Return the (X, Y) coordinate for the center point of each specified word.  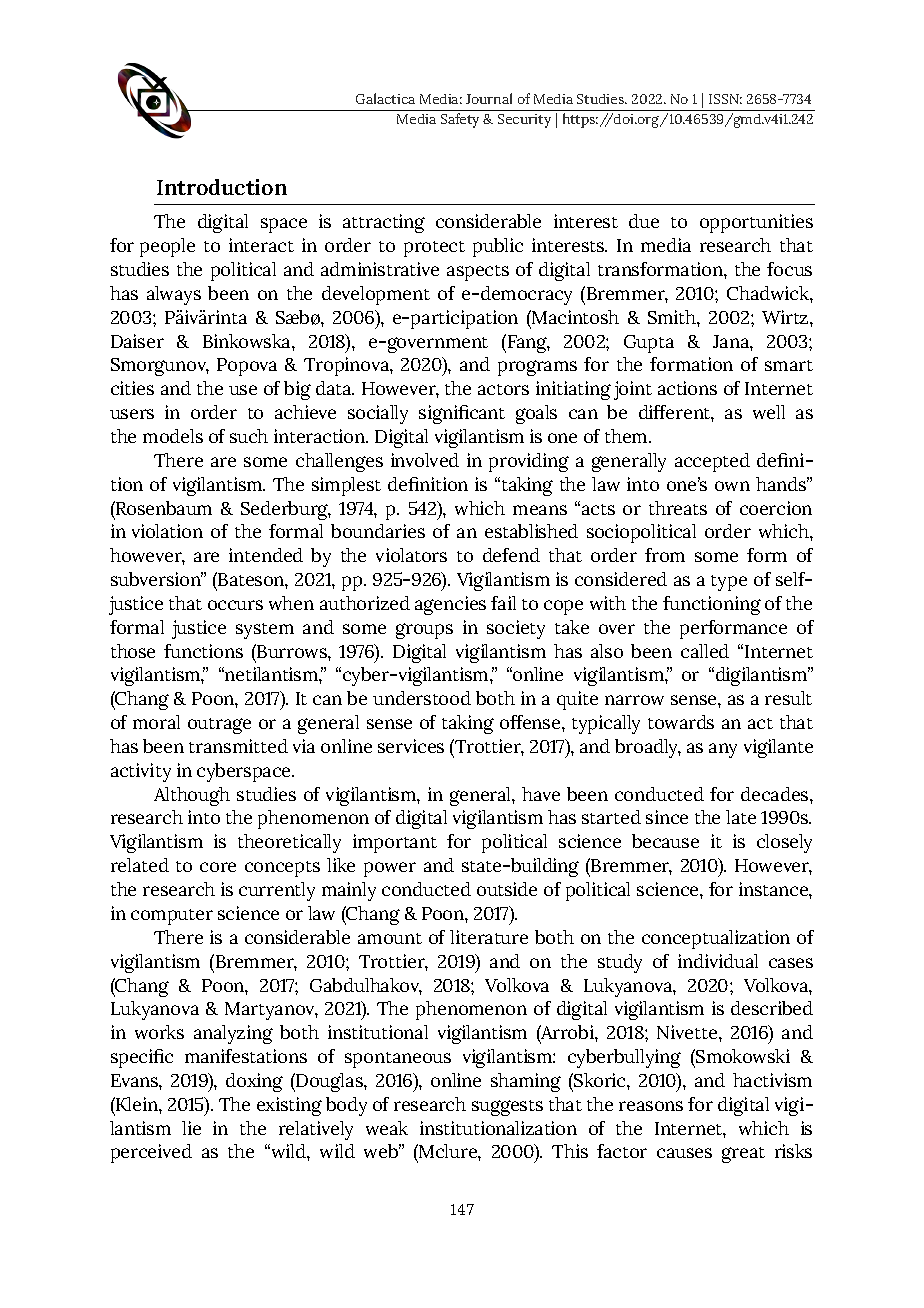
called (705, 651)
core (218, 867)
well (769, 412)
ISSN (725, 99)
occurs (235, 605)
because (665, 841)
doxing (254, 1082)
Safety (460, 120)
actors (503, 389)
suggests (507, 1108)
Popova (247, 367)
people (167, 247)
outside (507, 889)
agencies (450, 605)
